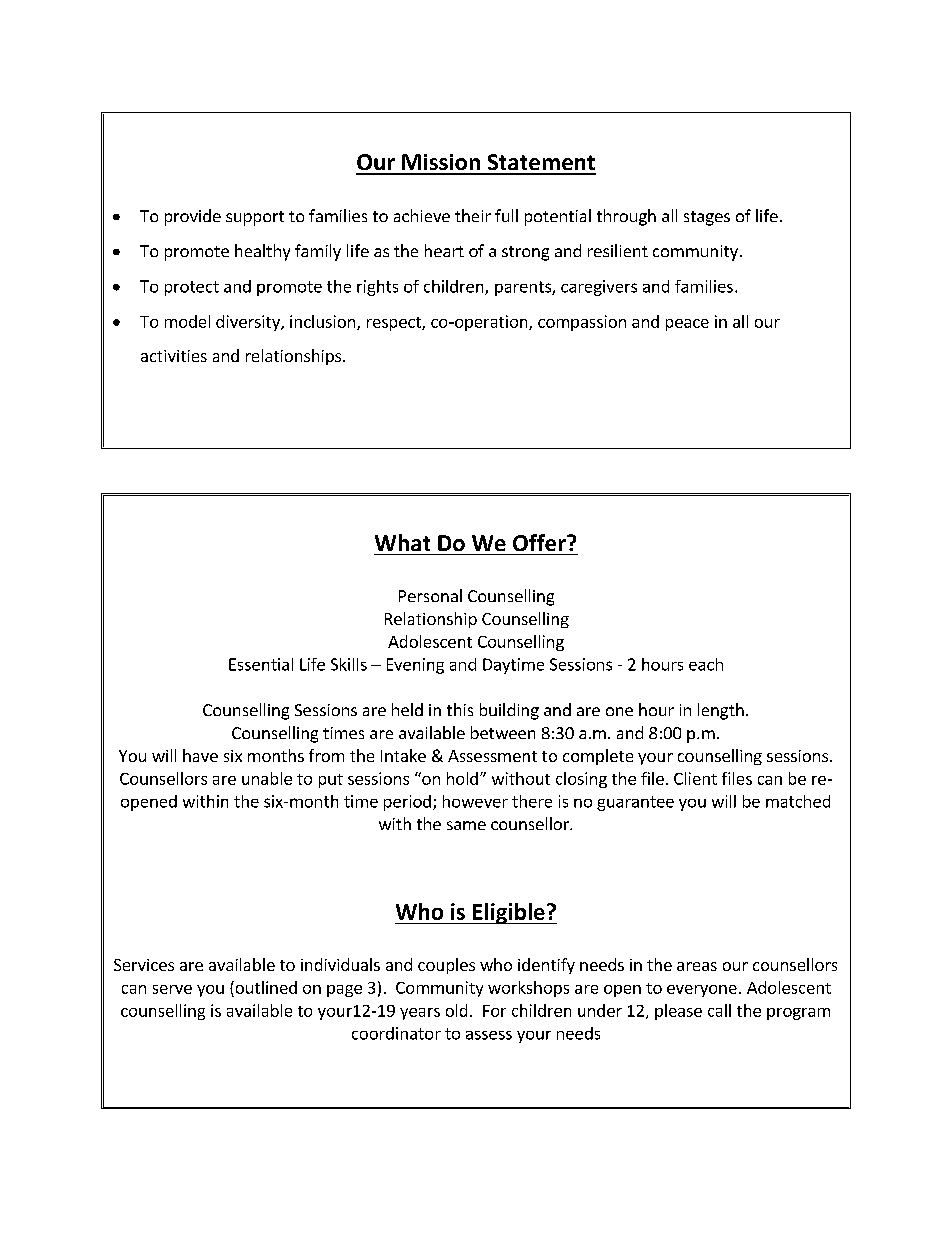  Describe the element at coordinates (265, 987) in the screenshot. I see `outlined` at that location.
